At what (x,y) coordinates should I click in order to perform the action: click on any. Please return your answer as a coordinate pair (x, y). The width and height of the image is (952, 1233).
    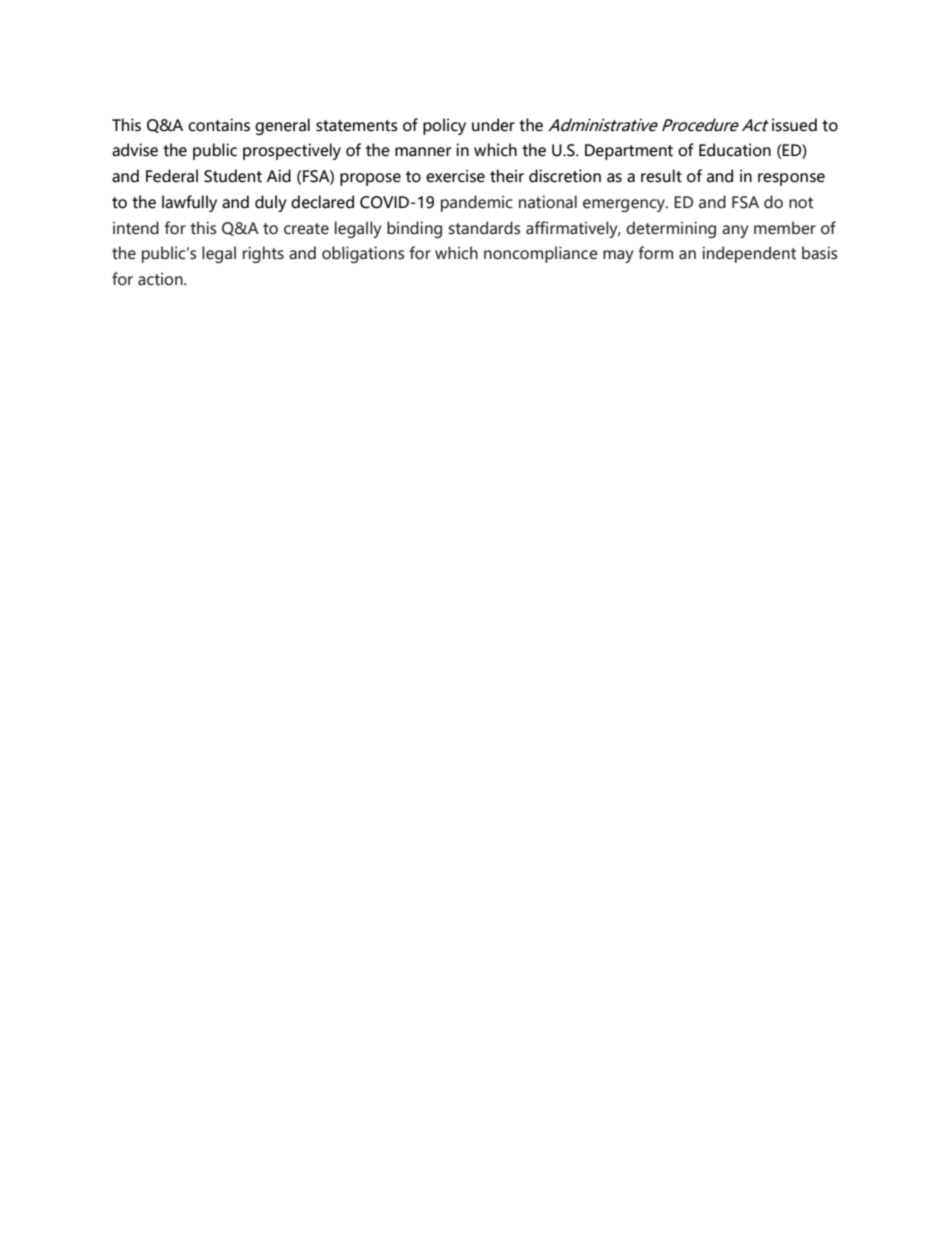
    Looking at the image, I should click on (735, 231).
